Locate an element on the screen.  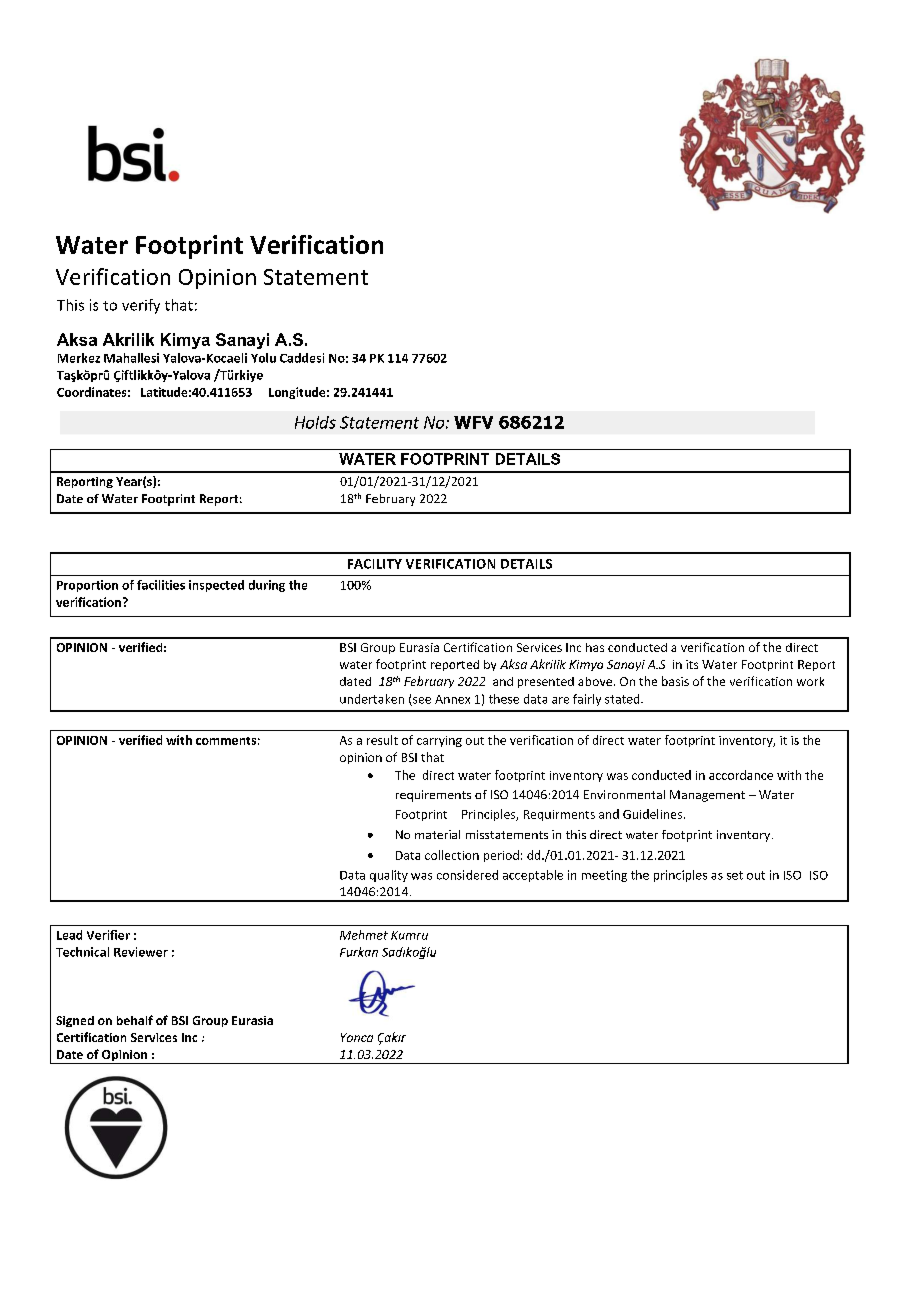
verify is located at coordinates (141, 306).
